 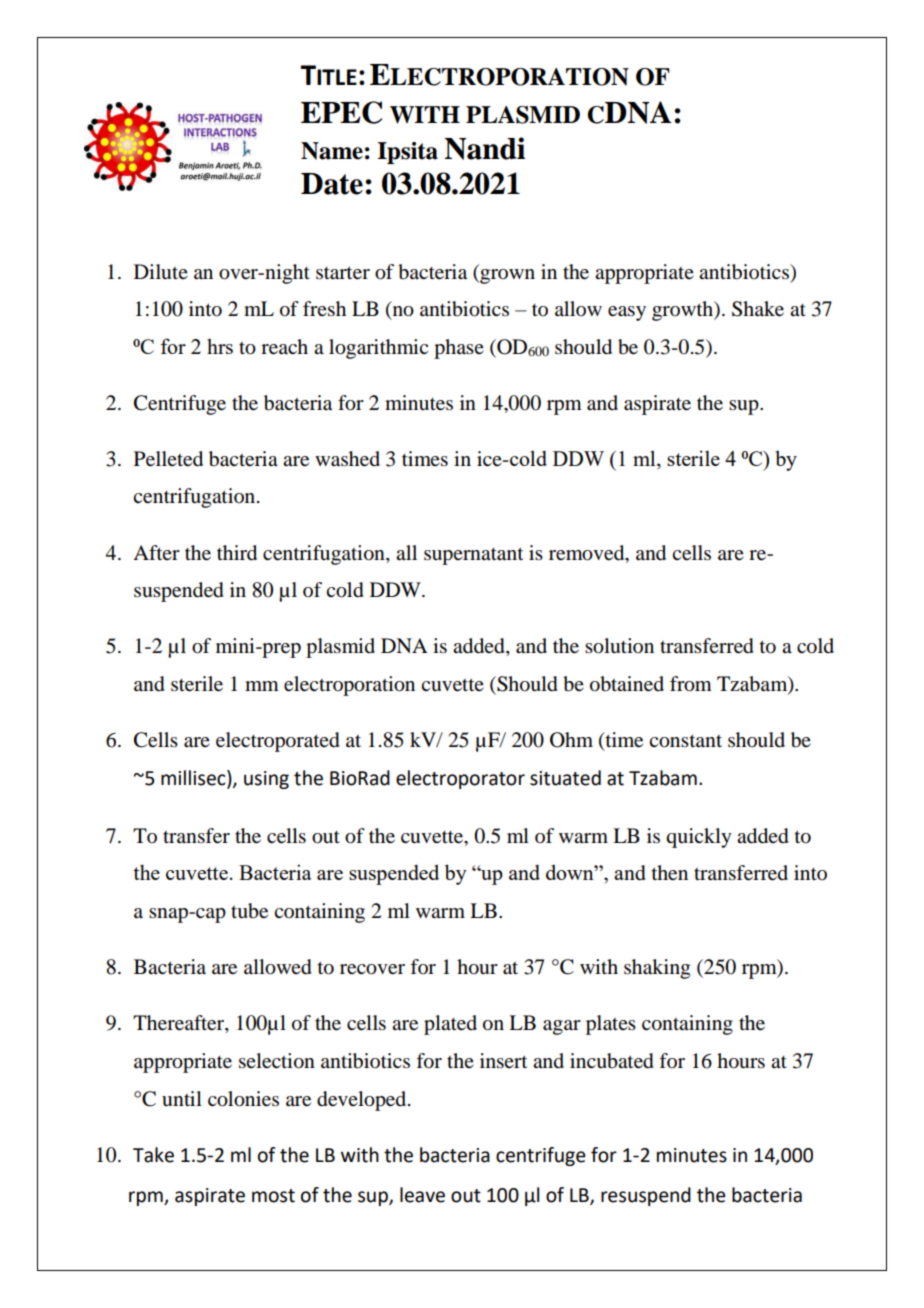 I want to click on plated, so click(x=450, y=1025).
